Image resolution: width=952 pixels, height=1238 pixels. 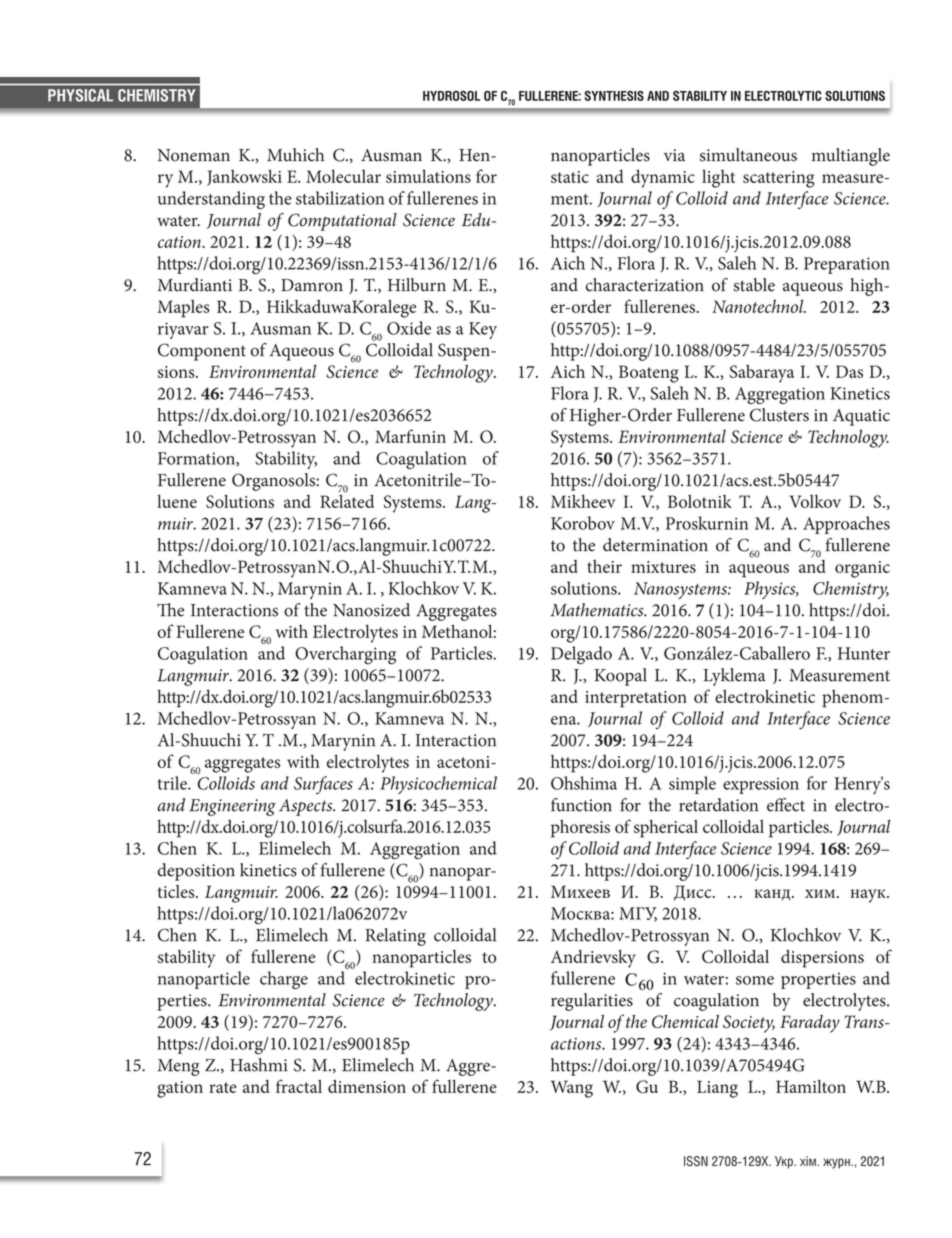 What do you see at coordinates (80, 95) in the screenshot?
I see `PHYSICAL` at bounding box center [80, 95].
